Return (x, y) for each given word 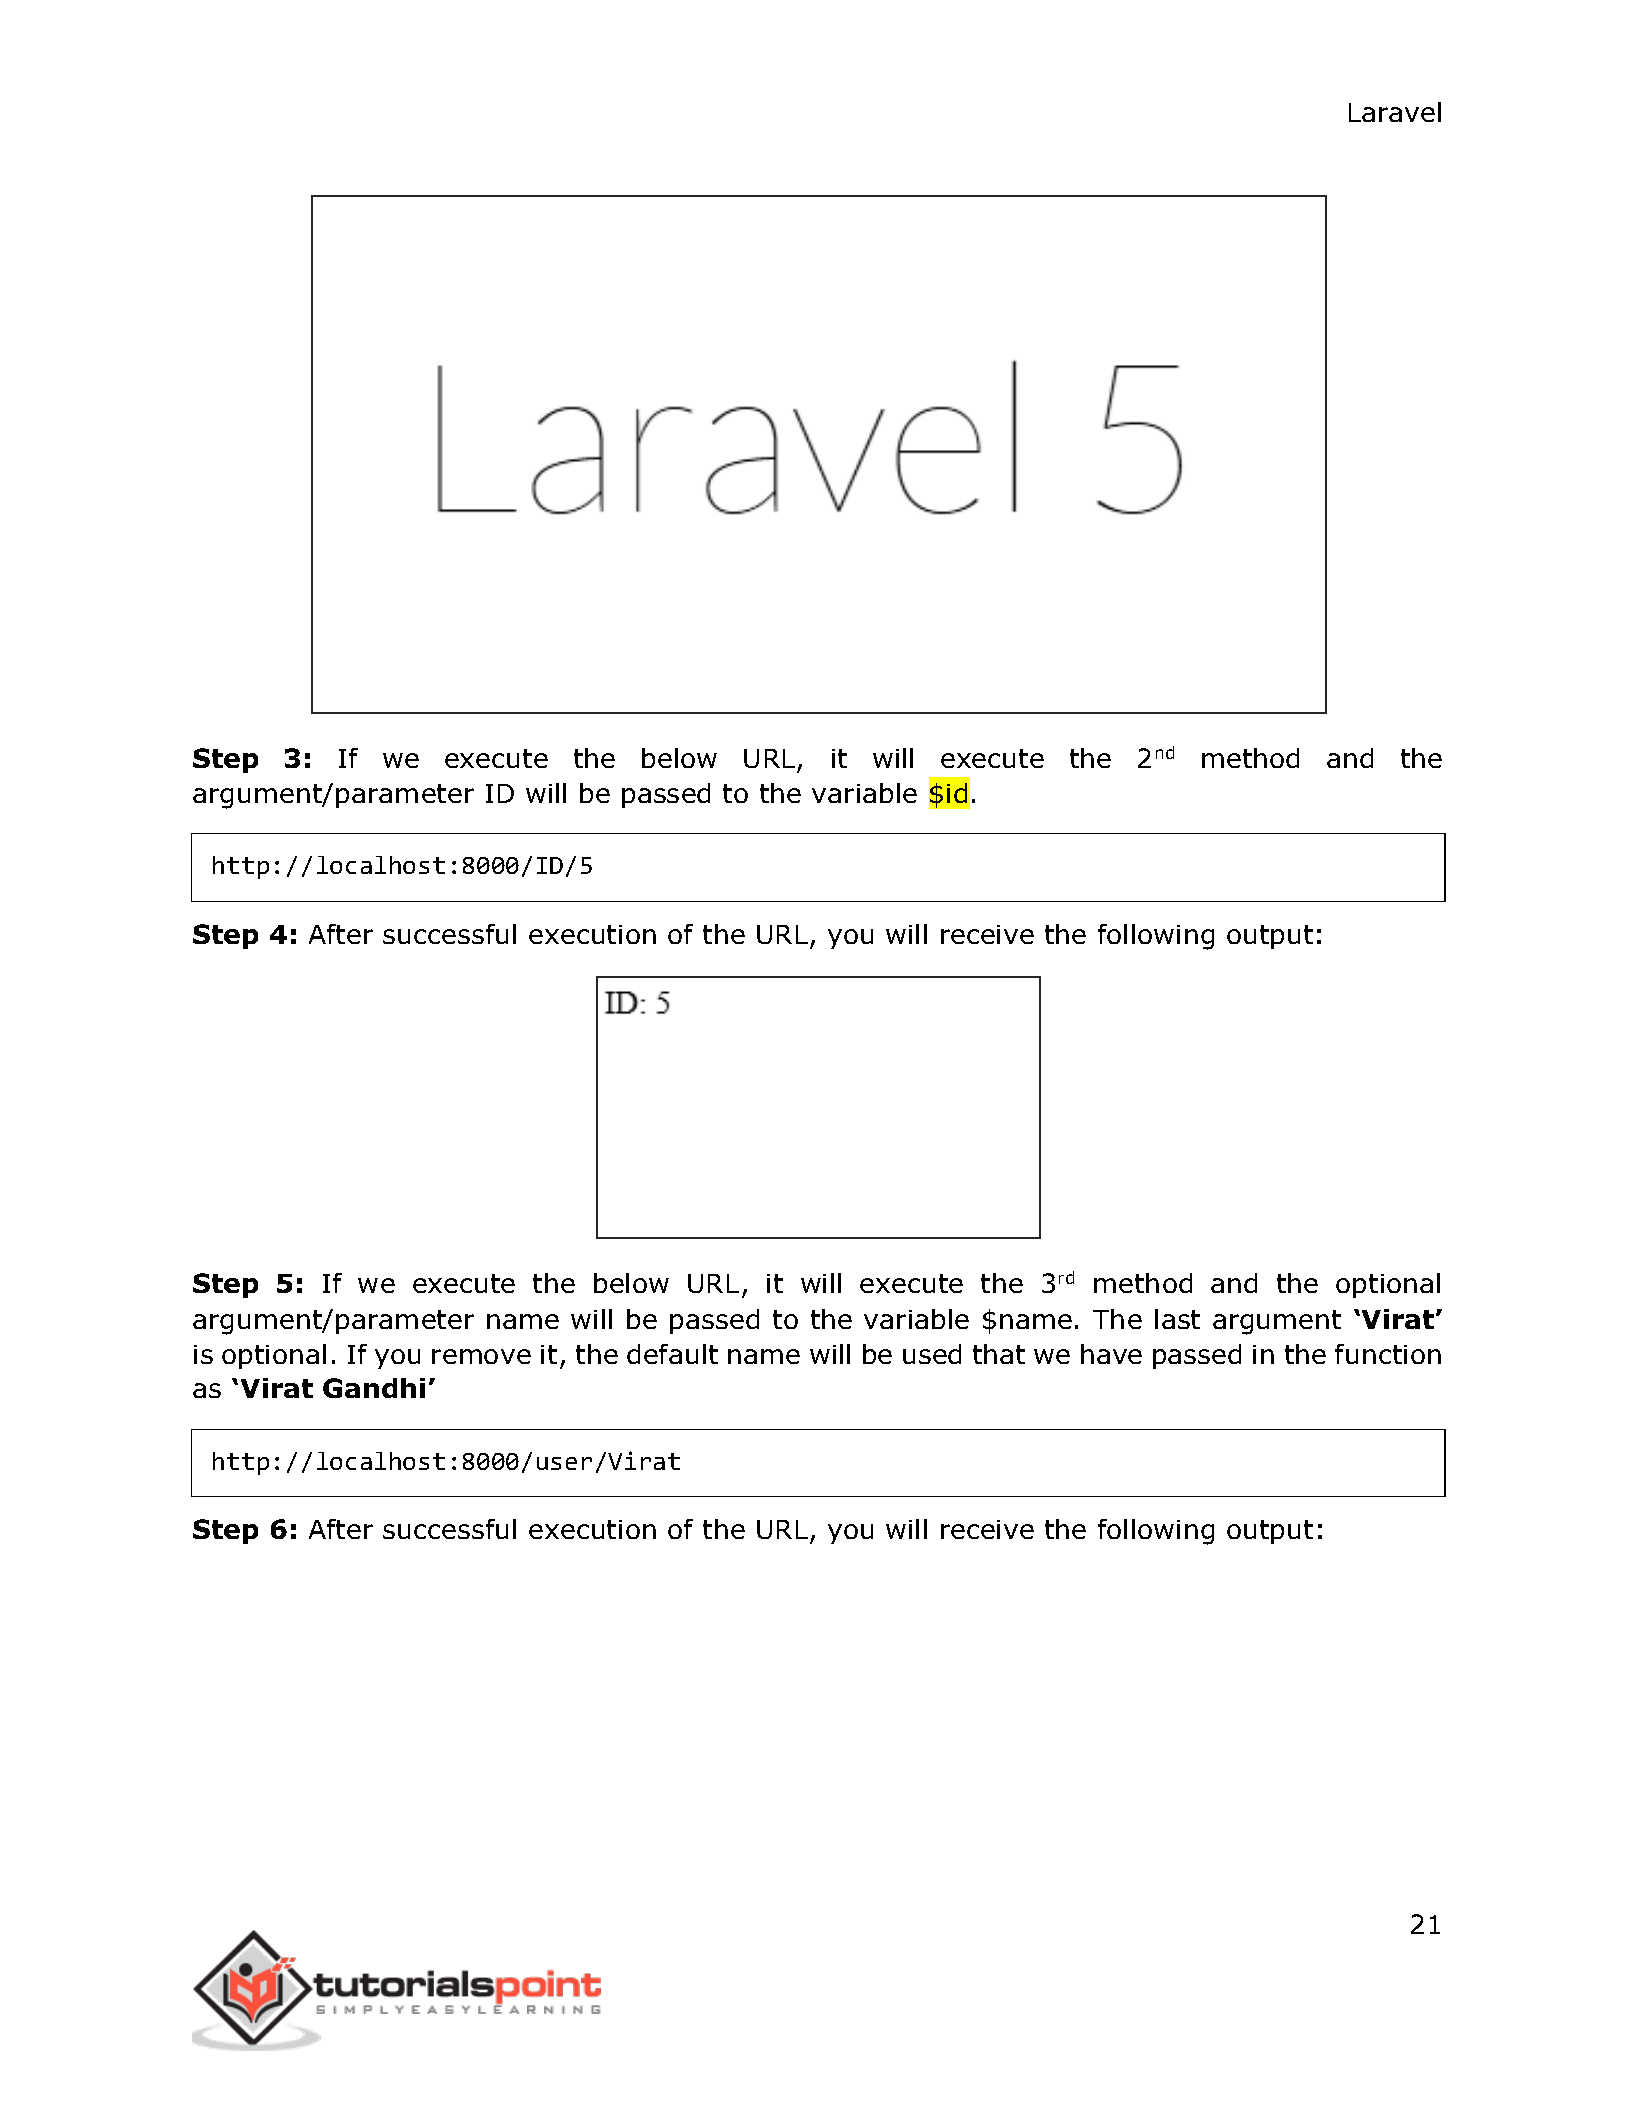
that (999, 1354)
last (1177, 1319)
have (1111, 1354)
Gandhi (374, 1388)
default (672, 1354)
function (1388, 1354)
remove (481, 1356)
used (932, 1354)
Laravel (1395, 112)
